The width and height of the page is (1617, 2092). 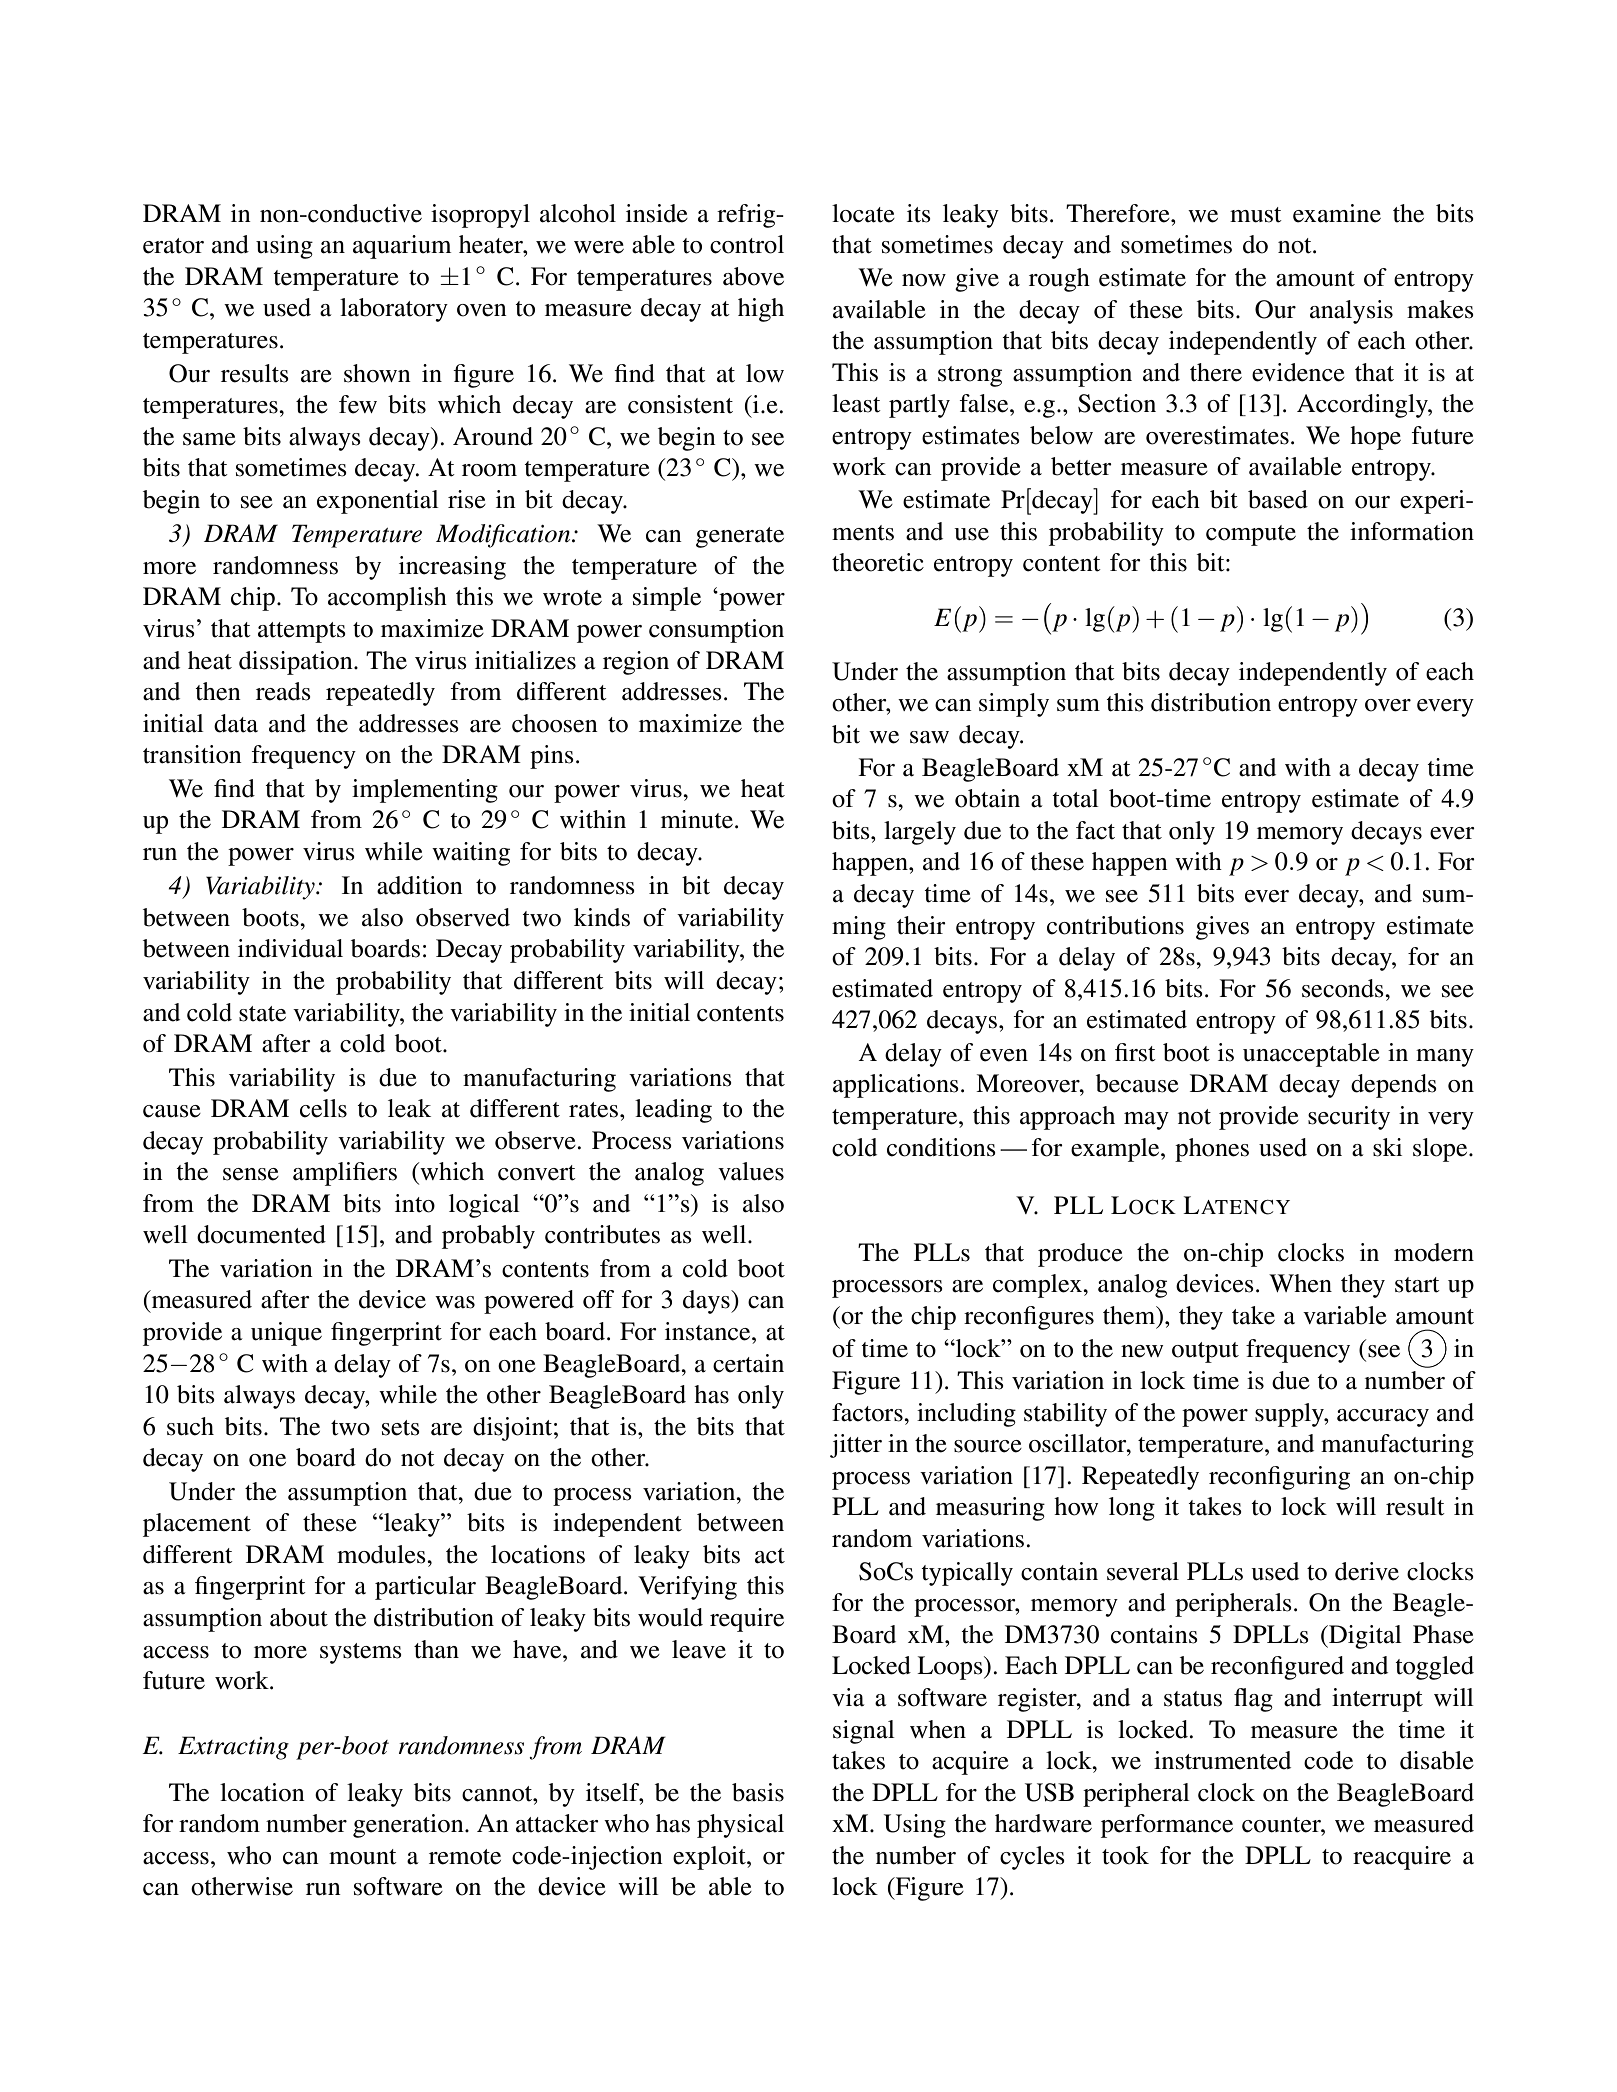 What do you see at coordinates (896, 1086) in the page?
I see `applications` at bounding box center [896, 1086].
